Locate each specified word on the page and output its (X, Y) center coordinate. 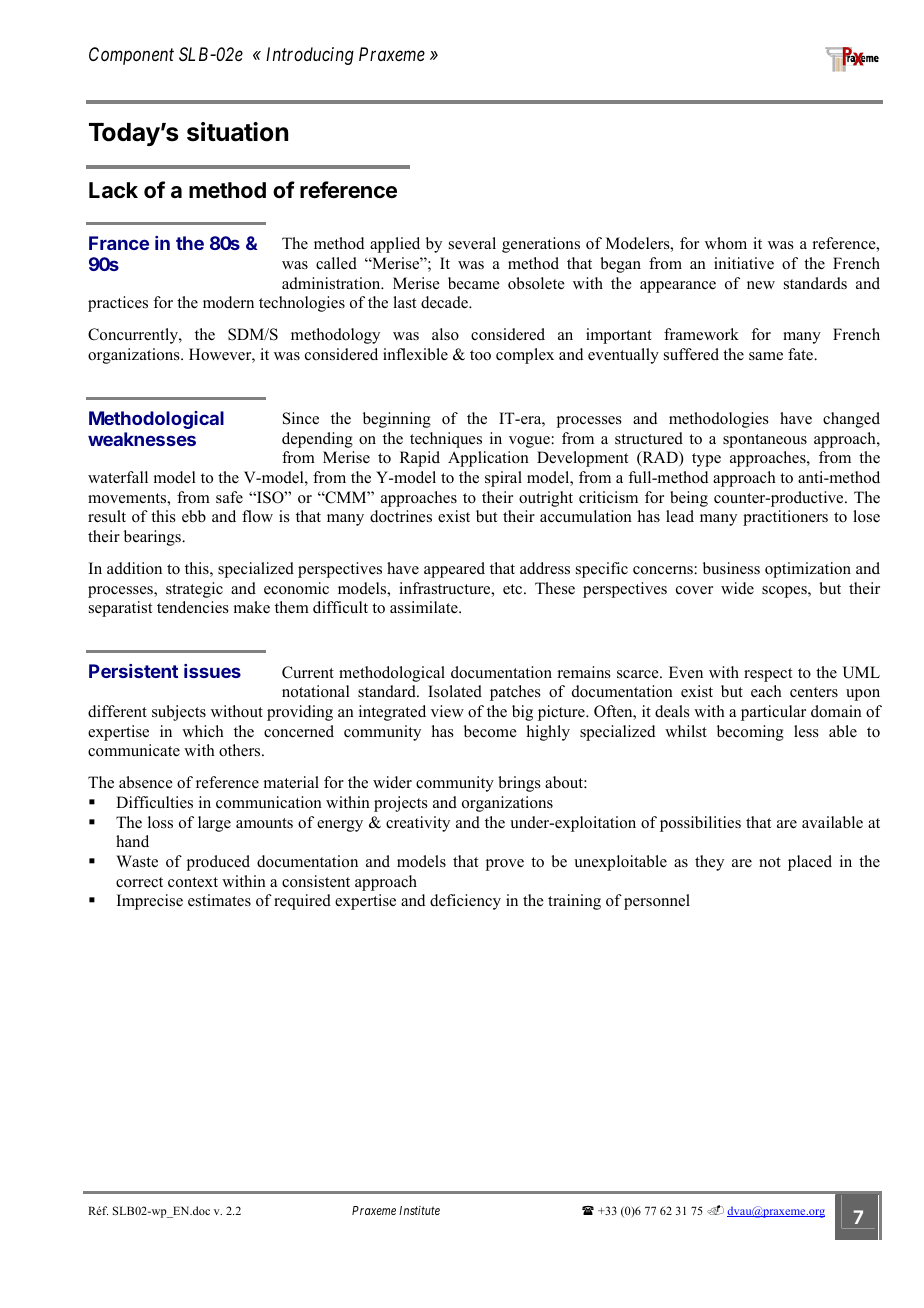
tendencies (193, 607)
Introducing (310, 56)
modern (228, 302)
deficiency (465, 902)
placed (810, 863)
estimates (219, 900)
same (766, 356)
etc (514, 589)
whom (726, 243)
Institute (419, 1210)
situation (237, 132)
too (480, 355)
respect (768, 675)
